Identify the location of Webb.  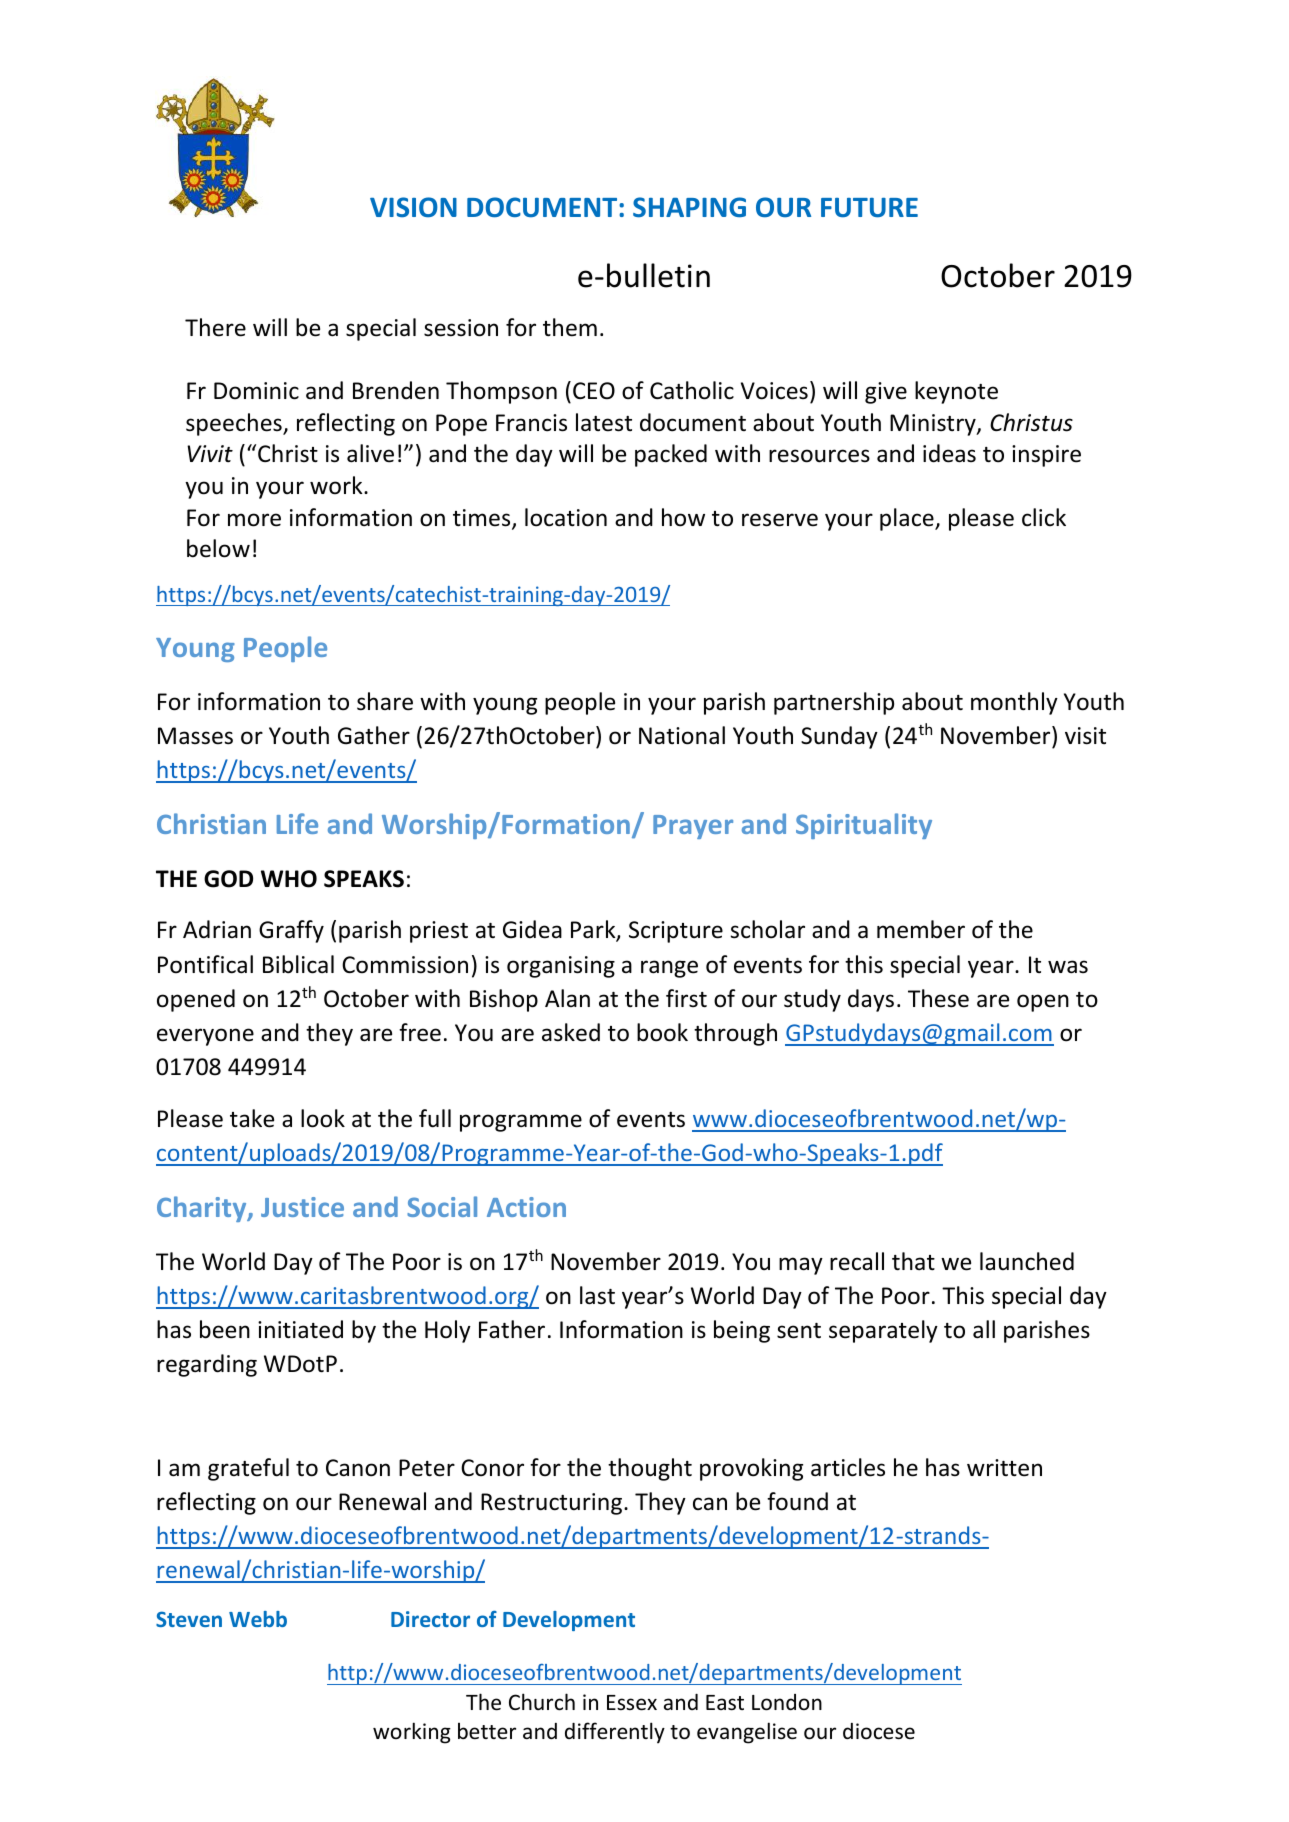
(258, 1619).
